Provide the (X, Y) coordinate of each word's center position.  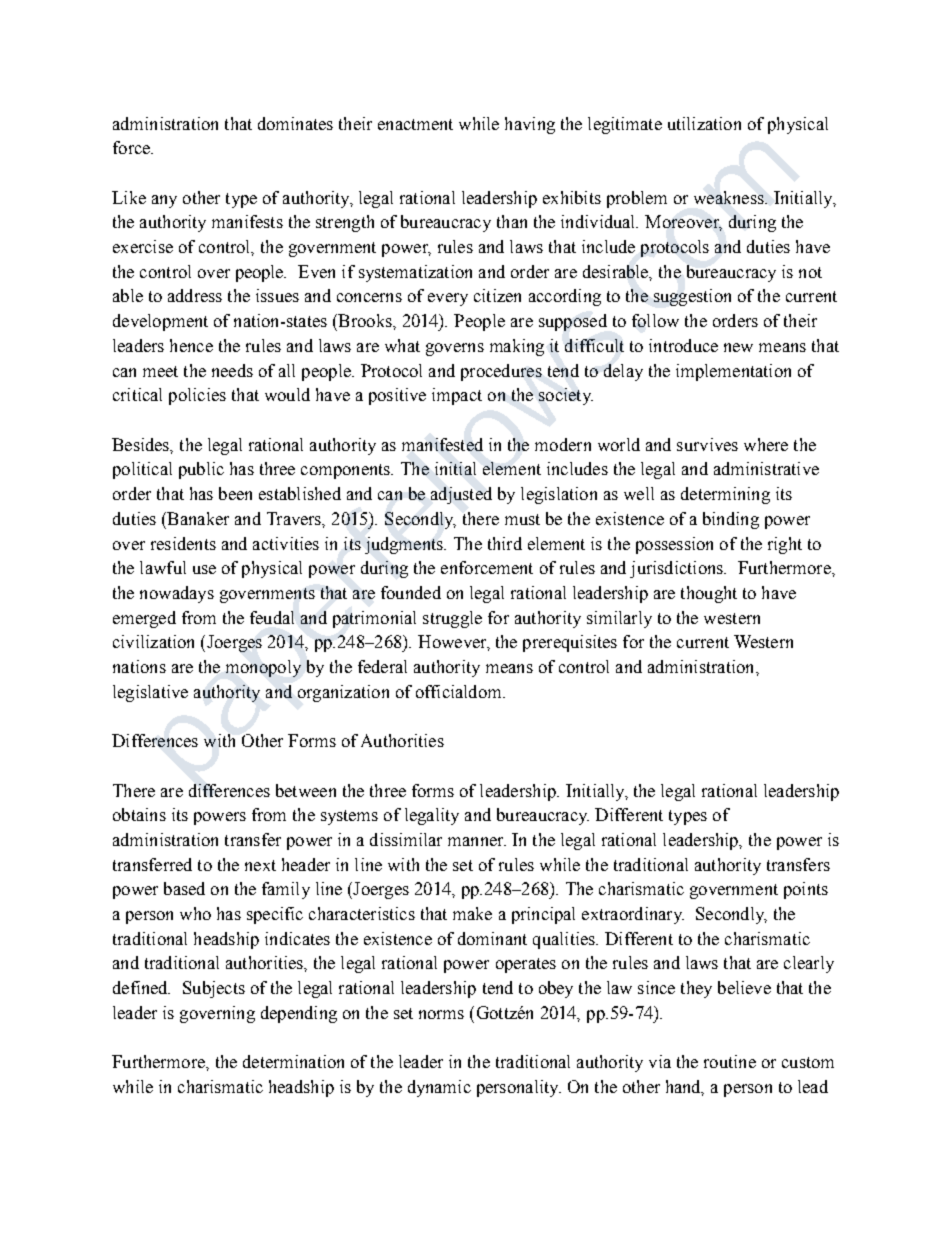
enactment (415, 124)
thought (709, 594)
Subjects (214, 989)
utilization (704, 123)
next (260, 865)
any (164, 201)
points (806, 890)
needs (232, 370)
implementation (733, 372)
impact (457, 396)
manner (477, 841)
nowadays (177, 594)
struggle (452, 619)
